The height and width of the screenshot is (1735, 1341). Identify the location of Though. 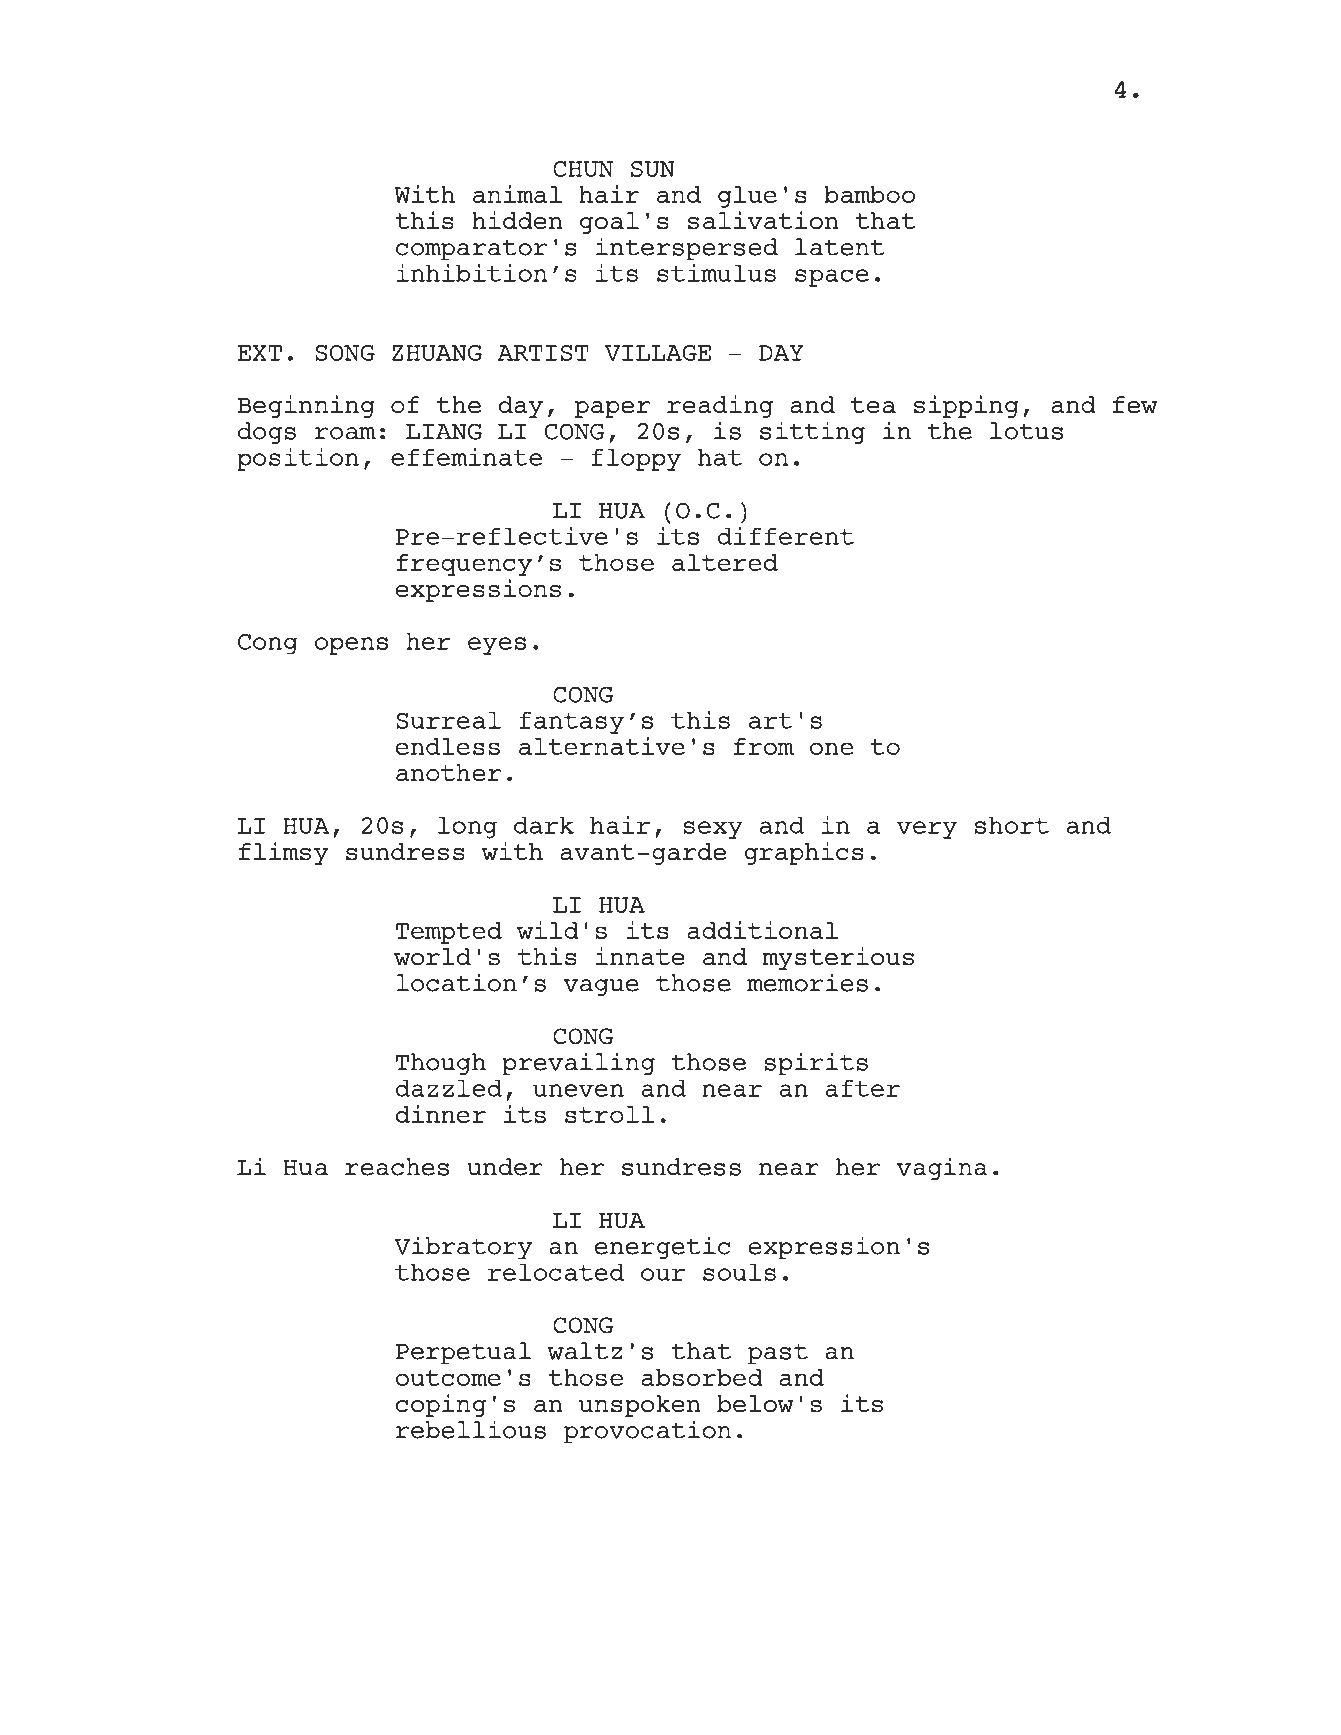
(441, 1064).
